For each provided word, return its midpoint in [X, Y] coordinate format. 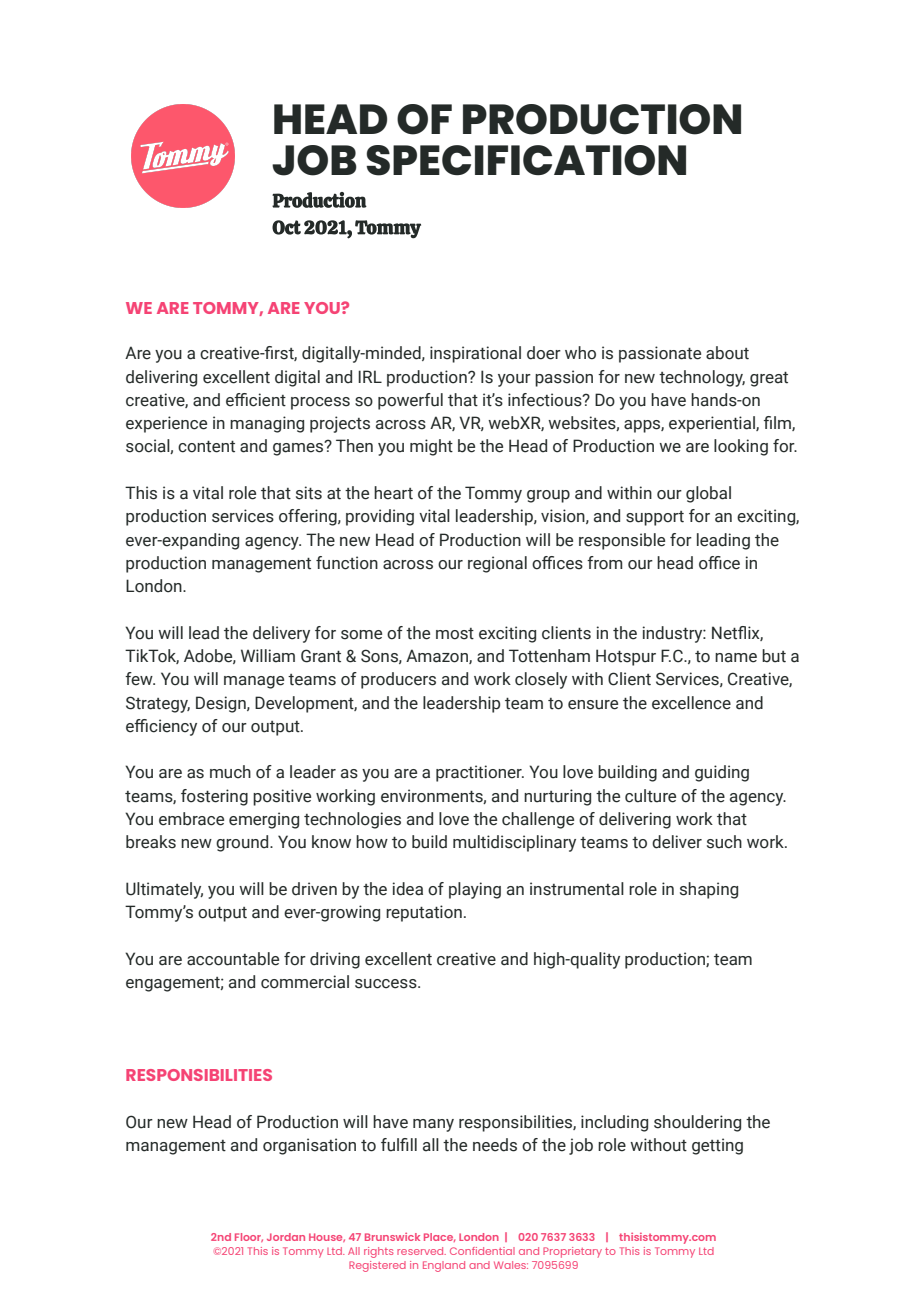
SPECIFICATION [526, 160]
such [724, 842]
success [387, 984]
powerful [410, 401]
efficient [256, 400]
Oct [286, 227]
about [727, 353]
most [455, 634]
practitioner [480, 773]
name [736, 658]
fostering [214, 797]
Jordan [286, 1237]
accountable [233, 959]
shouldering [697, 1123]
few [140, 679]
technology [702, 378]
